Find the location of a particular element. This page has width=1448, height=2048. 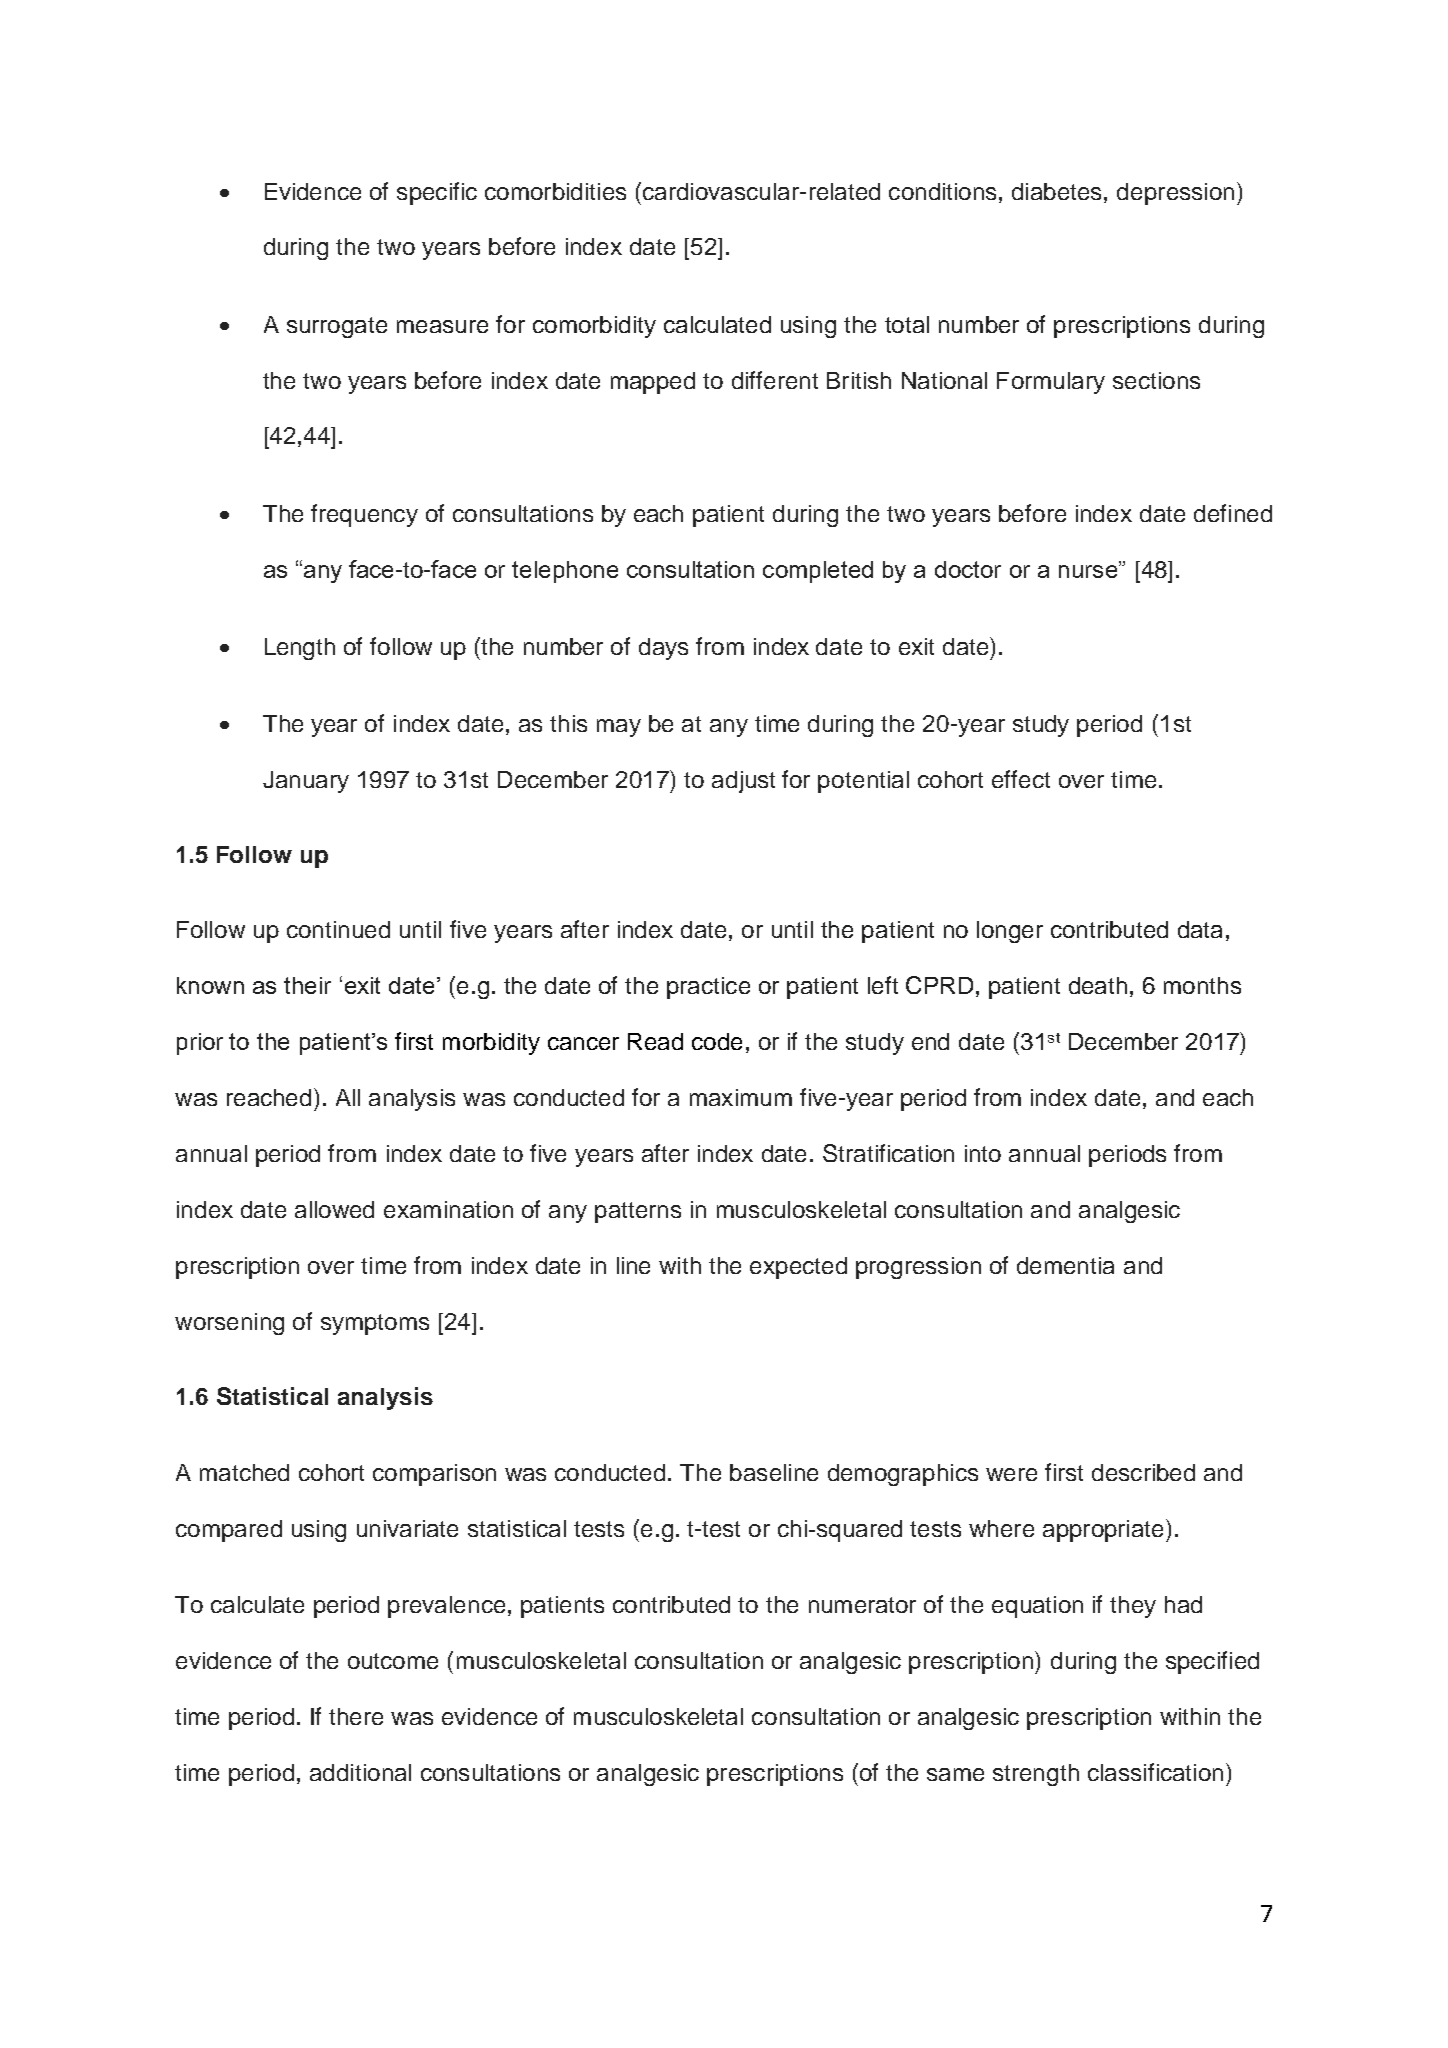

comorbidities is located at coordinates (555, 191).
